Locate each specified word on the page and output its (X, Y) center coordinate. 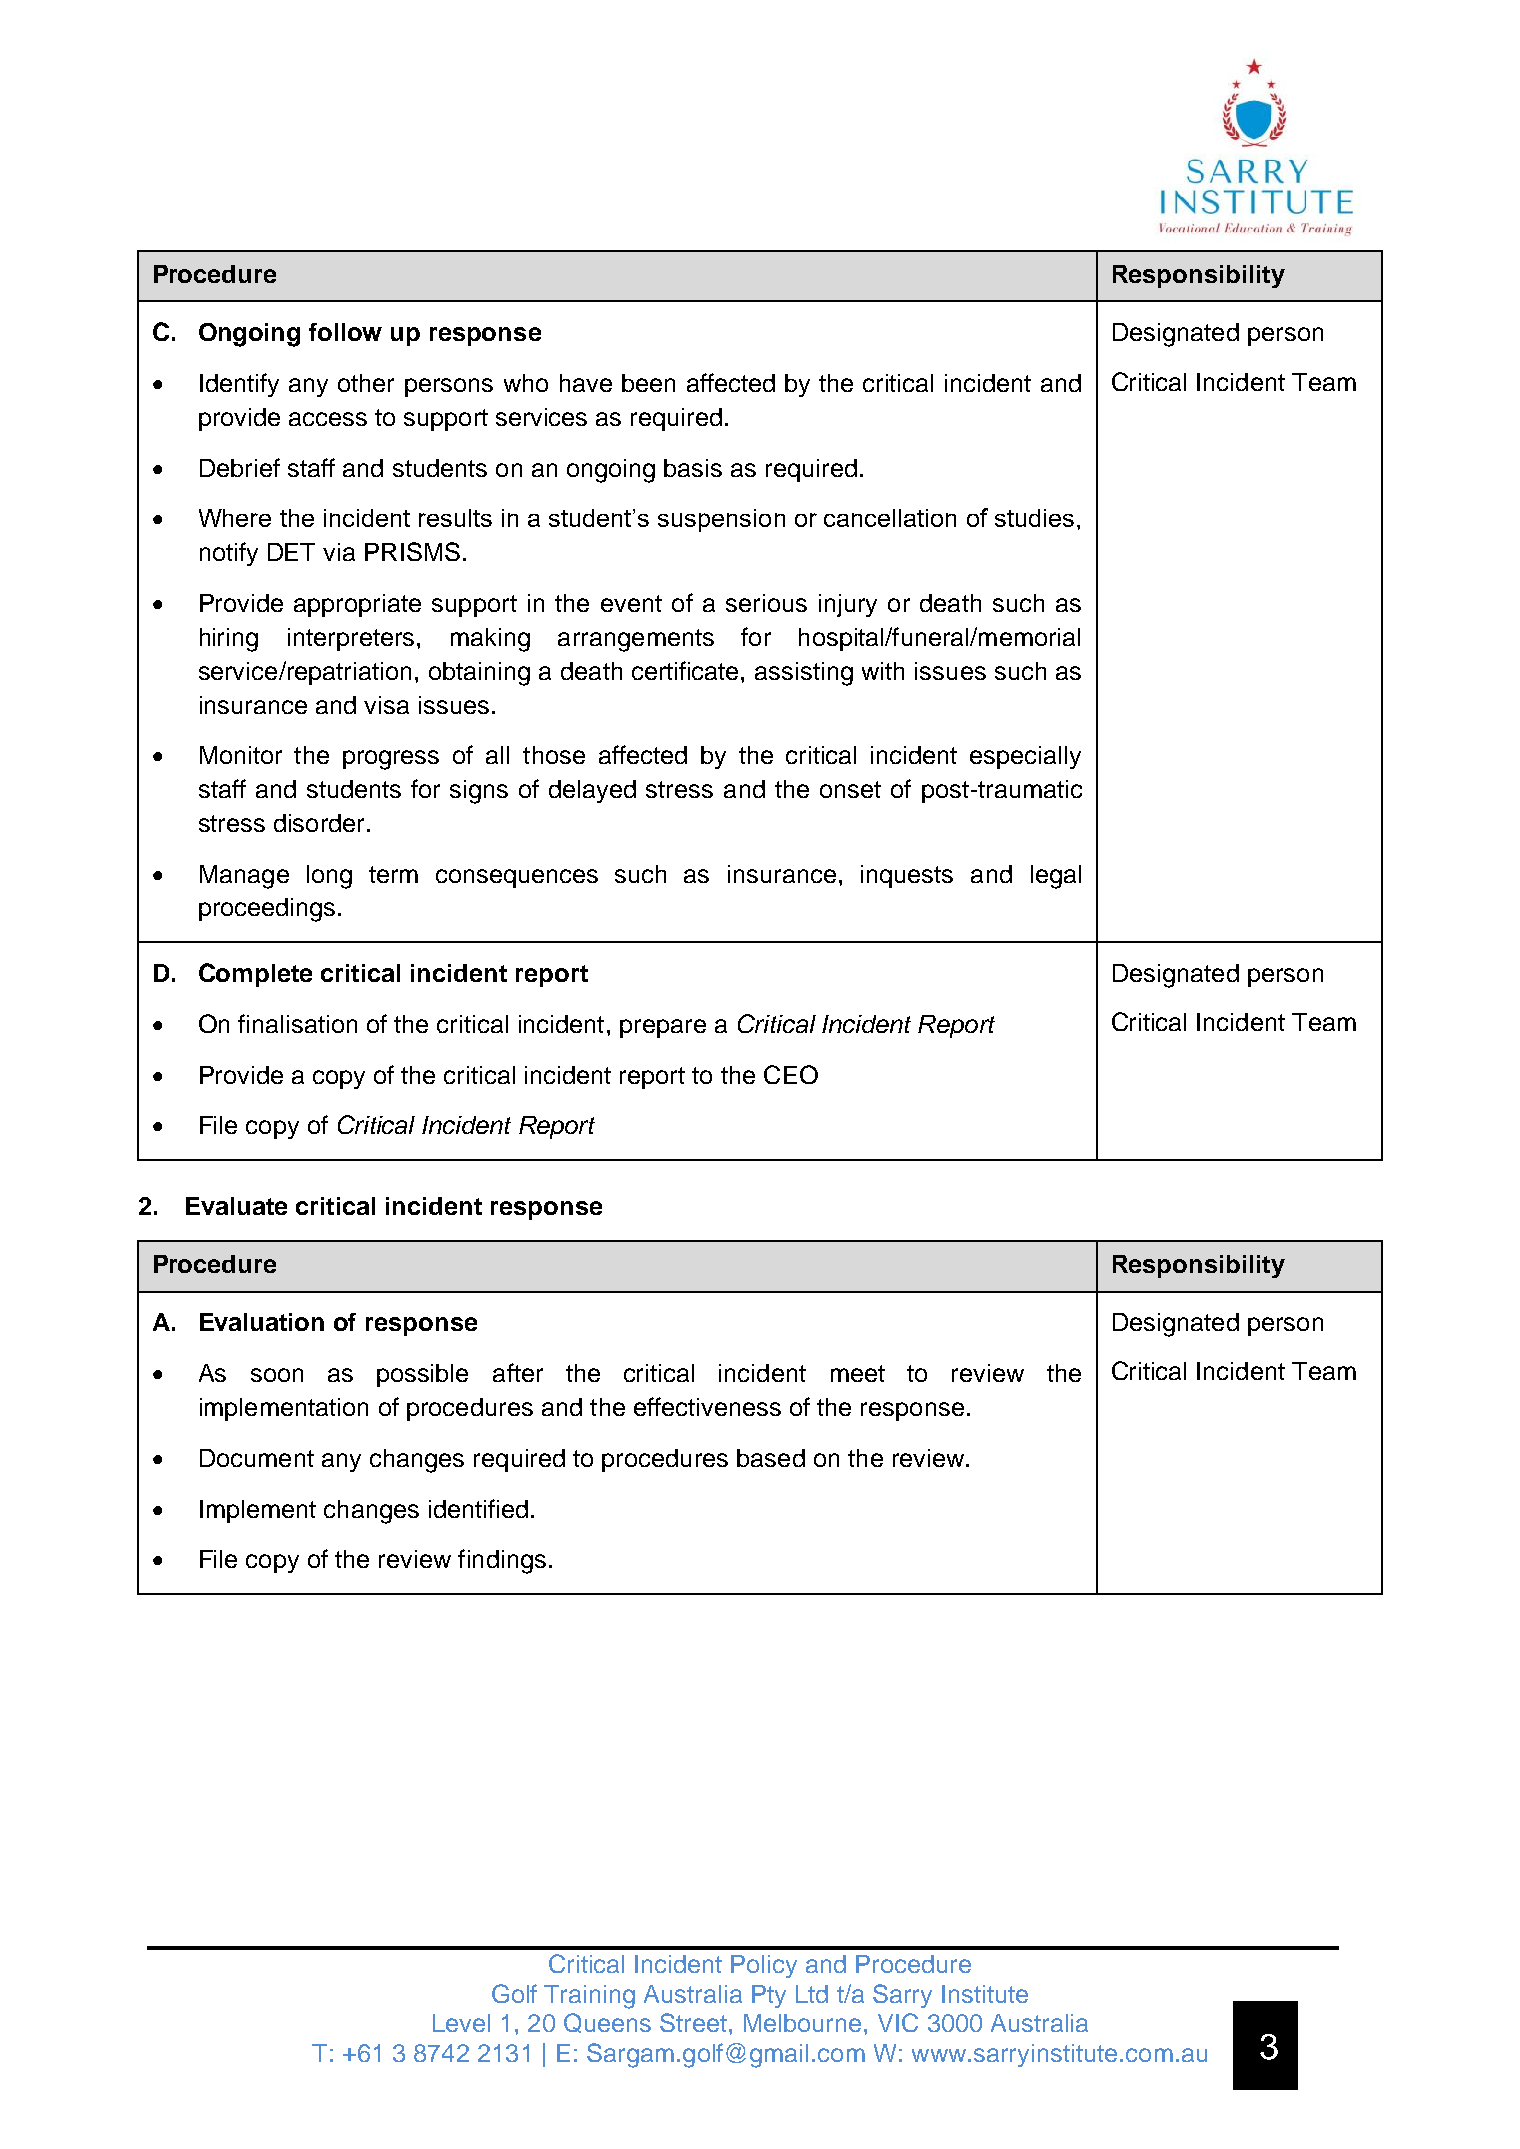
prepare (663, 1028)
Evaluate (236, 1206)
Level (461, 2023)
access (328, 419)
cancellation (890, 518)
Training (589, 1997)
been (648, 383)
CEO (791, 1074)
